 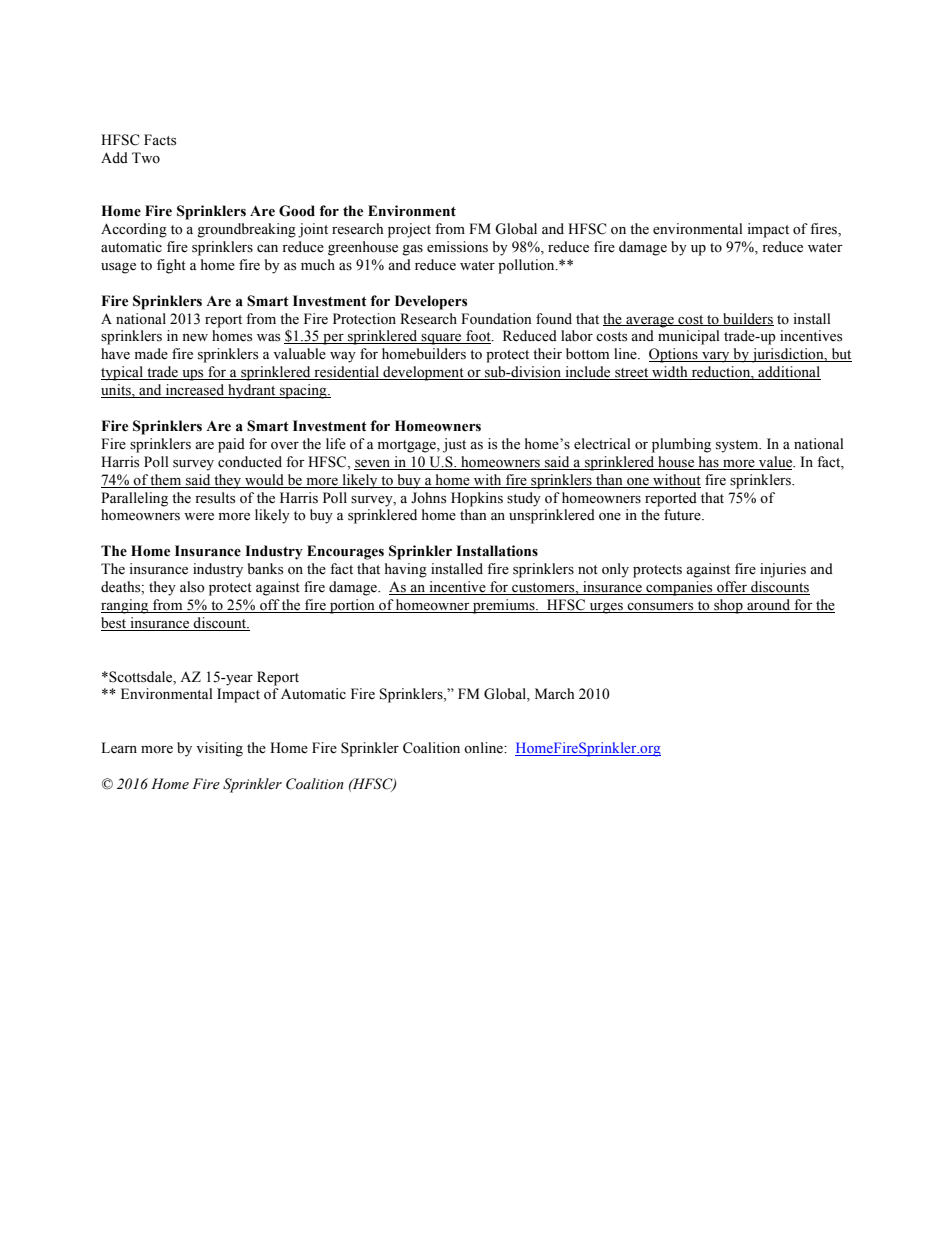 I want to click on visiting, so click(x=219, y=749).
